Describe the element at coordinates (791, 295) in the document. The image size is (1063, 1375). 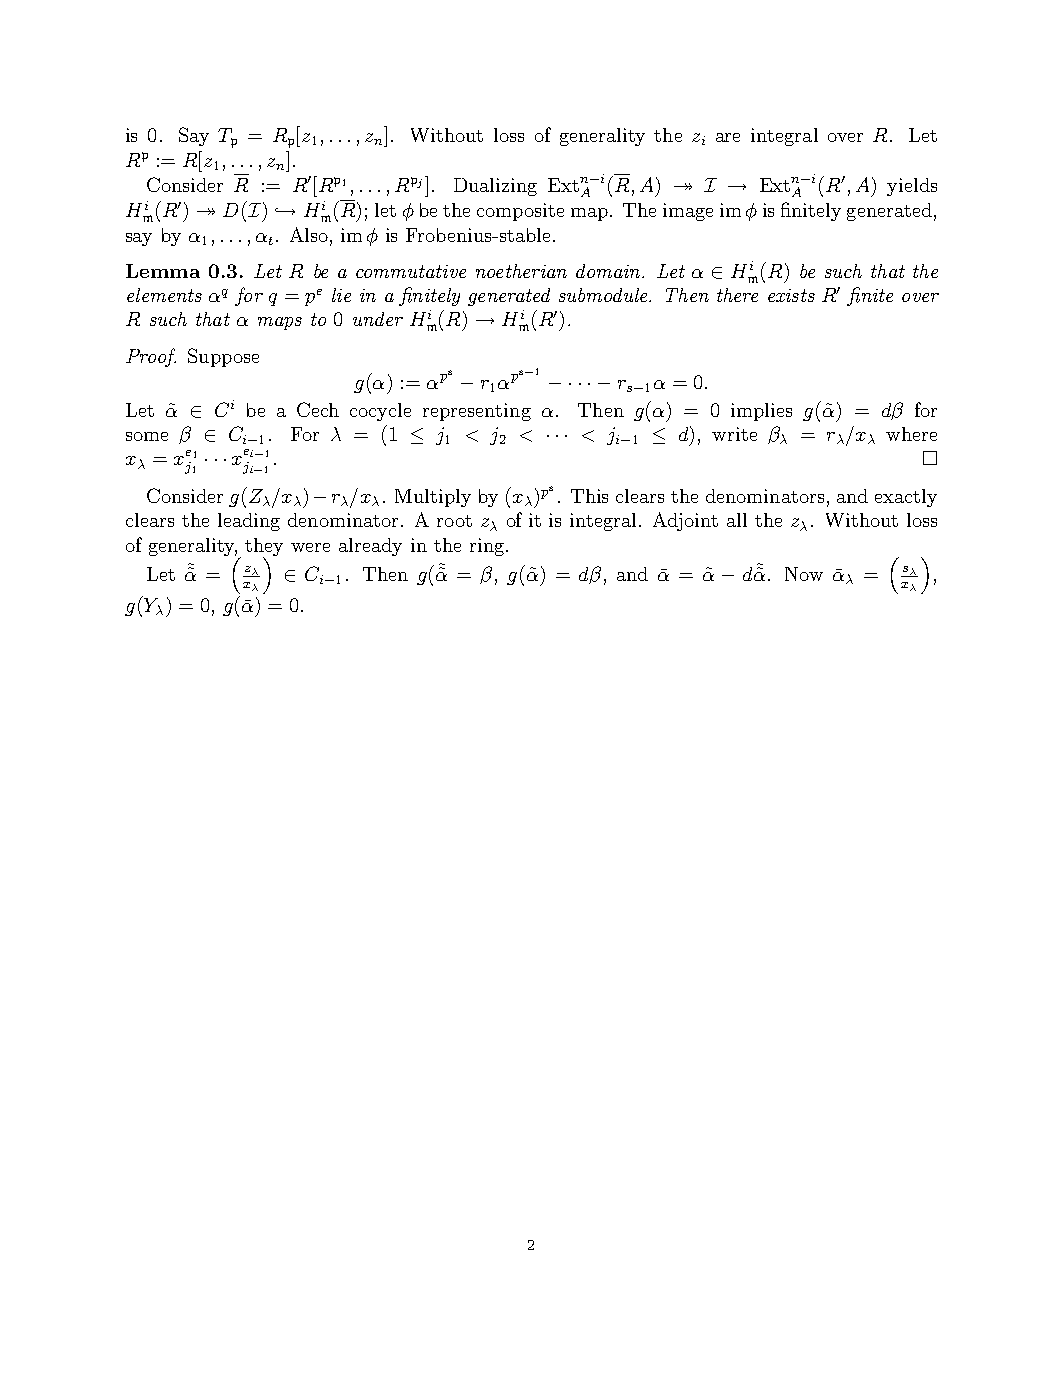
I see `exists` at that location.
